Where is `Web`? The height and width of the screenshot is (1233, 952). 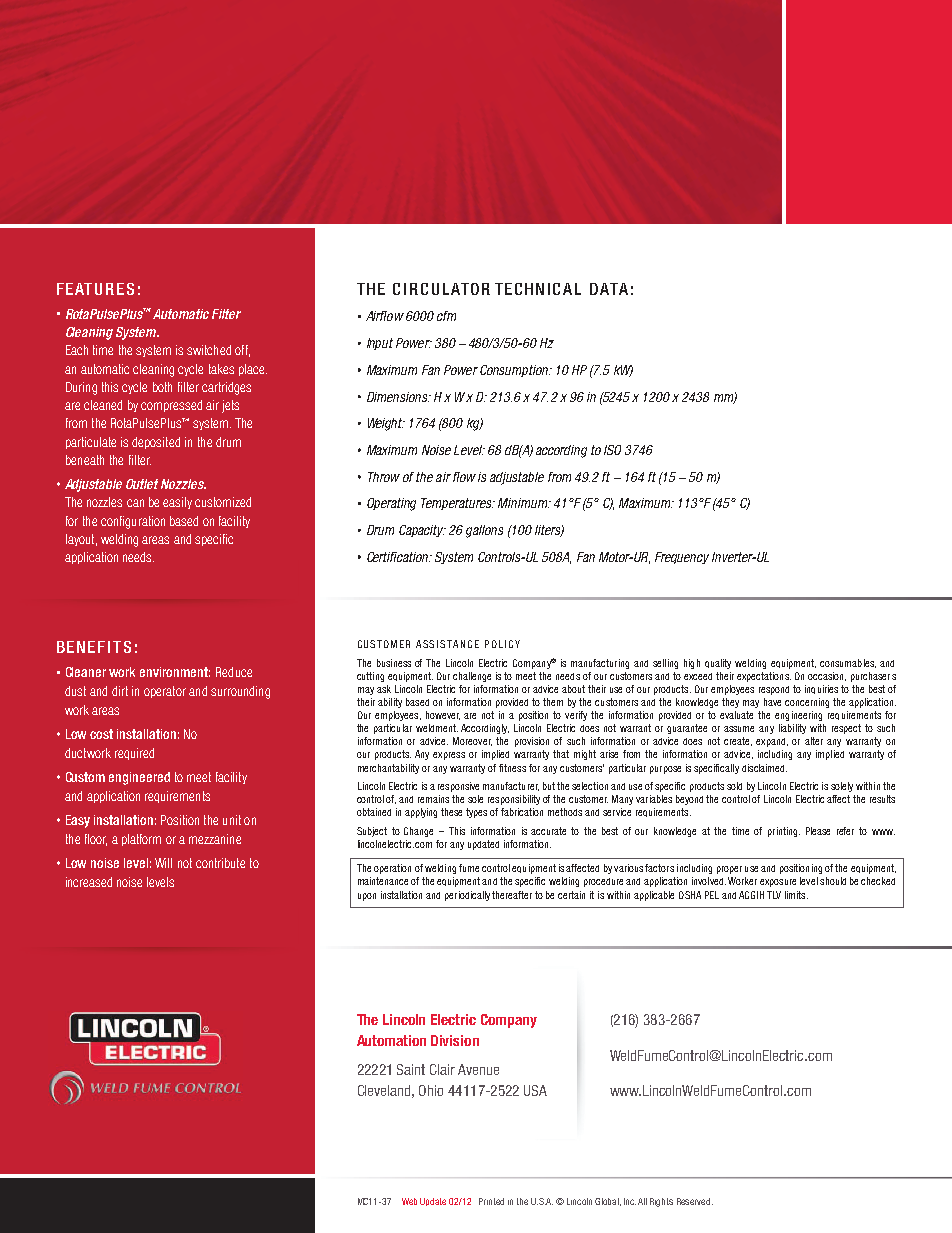
Web is located at coordinates (409, 1201).
